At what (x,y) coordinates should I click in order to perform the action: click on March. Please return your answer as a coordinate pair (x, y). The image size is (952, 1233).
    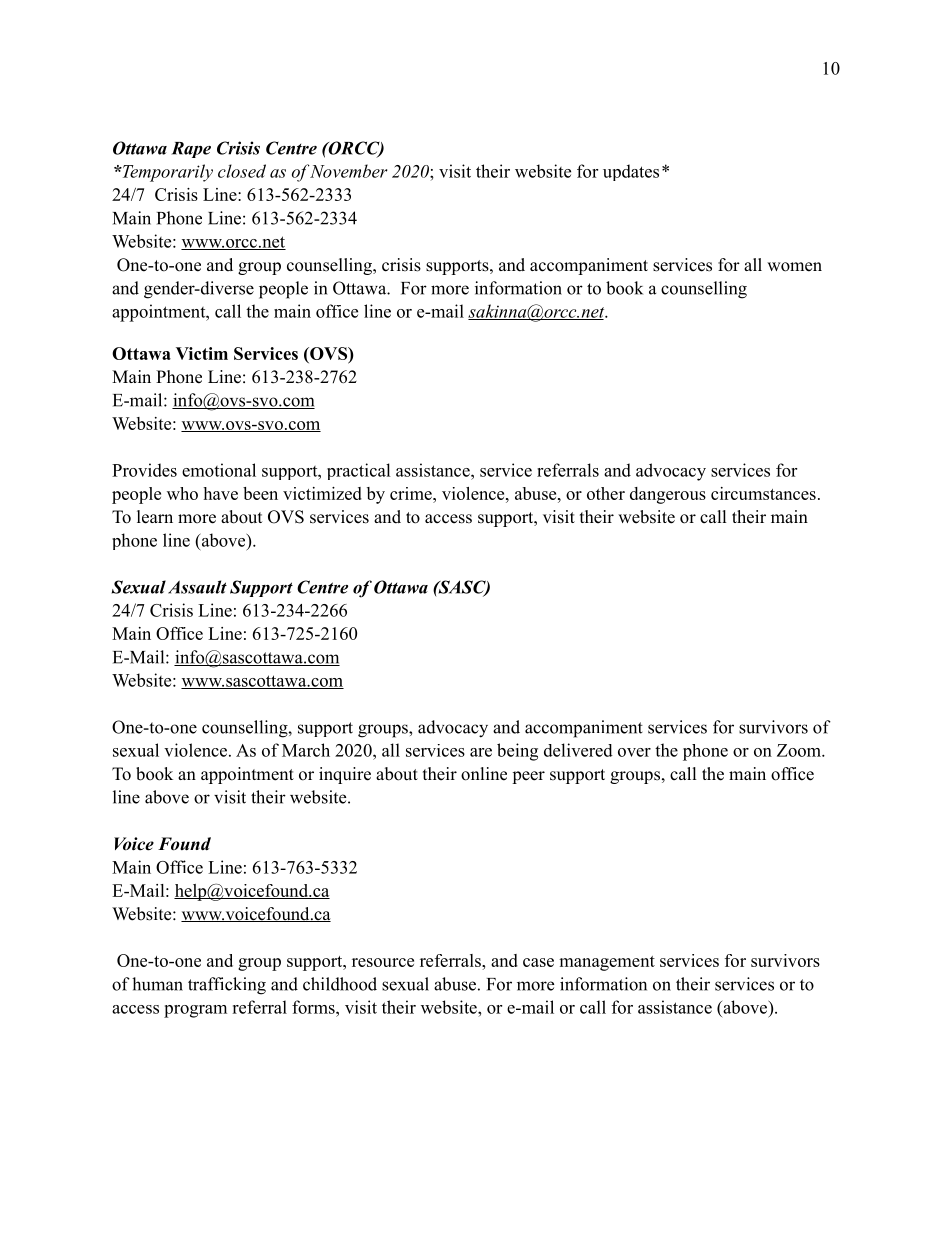
    Looking at the image, I should click on (306, 750).
